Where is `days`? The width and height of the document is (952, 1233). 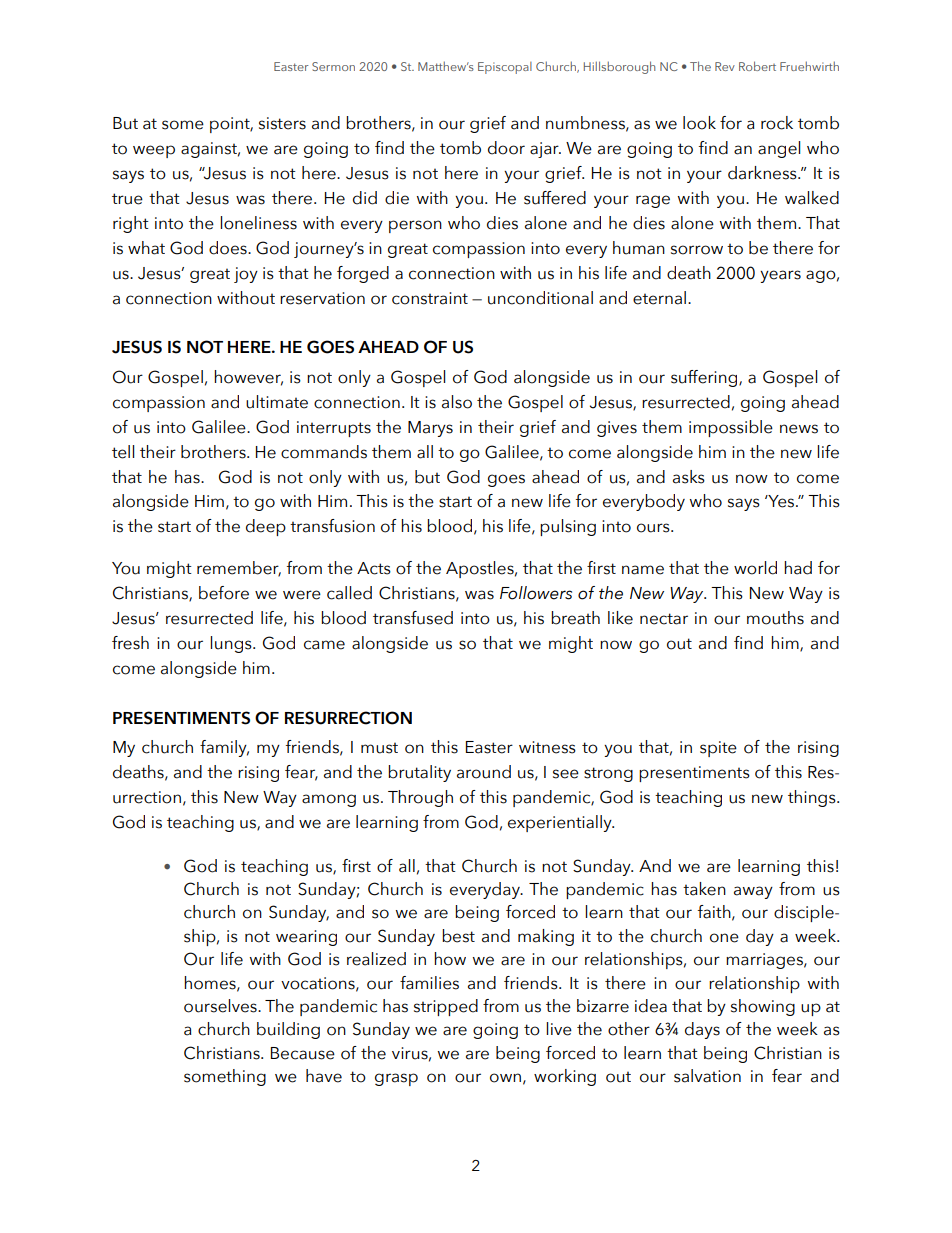
days is located at coordinates (702, 1030).
